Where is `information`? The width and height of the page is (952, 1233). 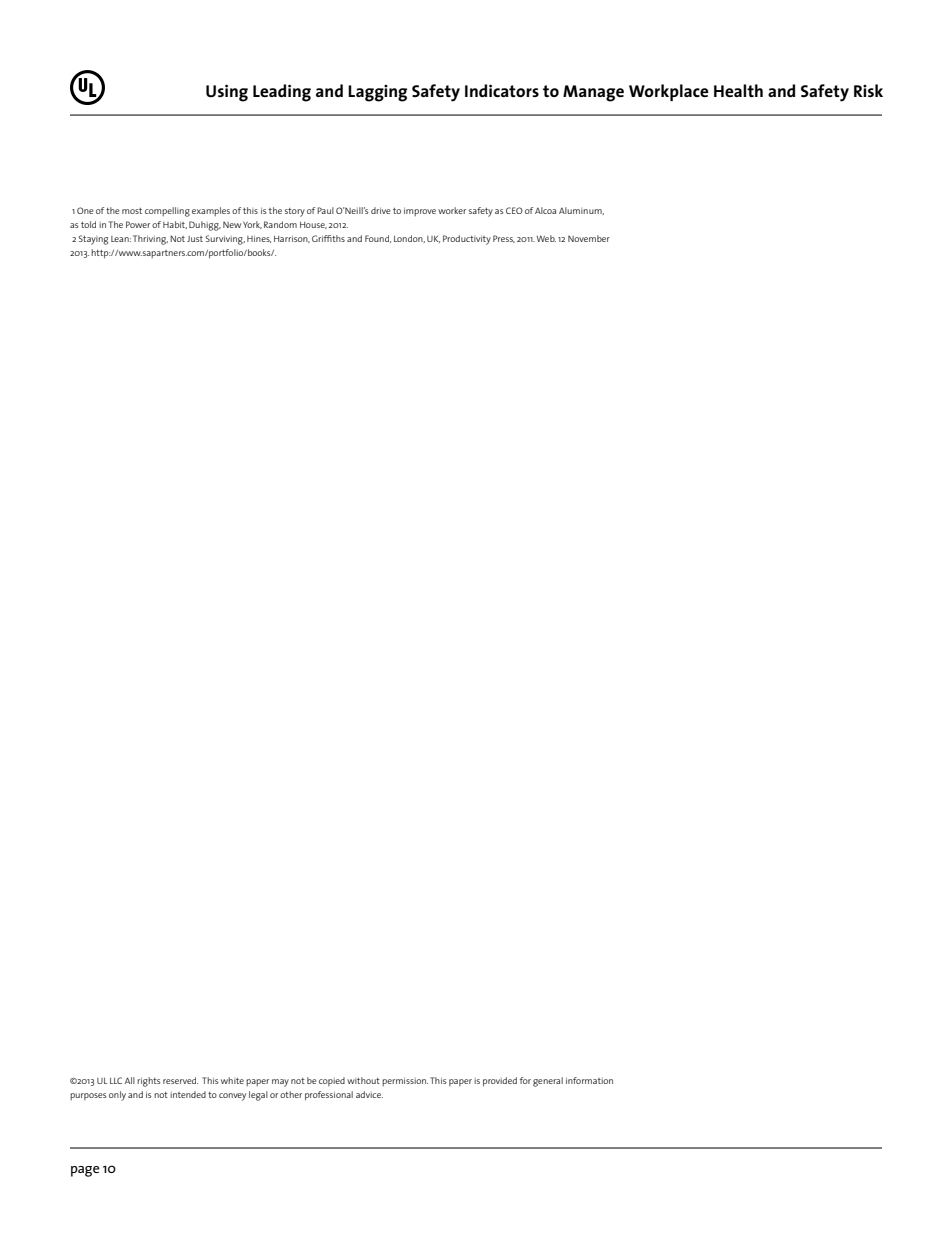 information is located at coordinates (589, 1080).
